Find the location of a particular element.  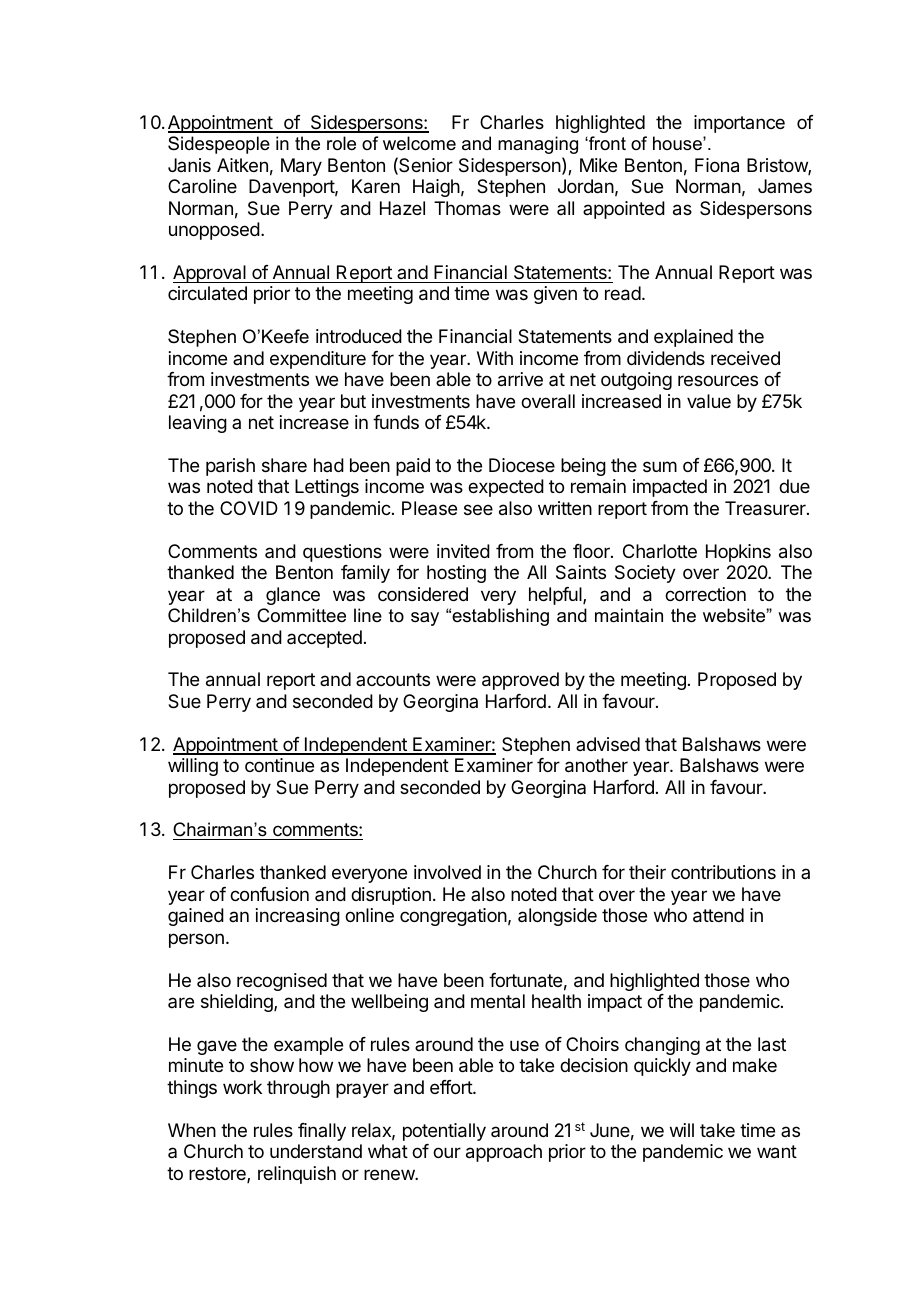

relinquish is located at coordinates (297, 1175).
